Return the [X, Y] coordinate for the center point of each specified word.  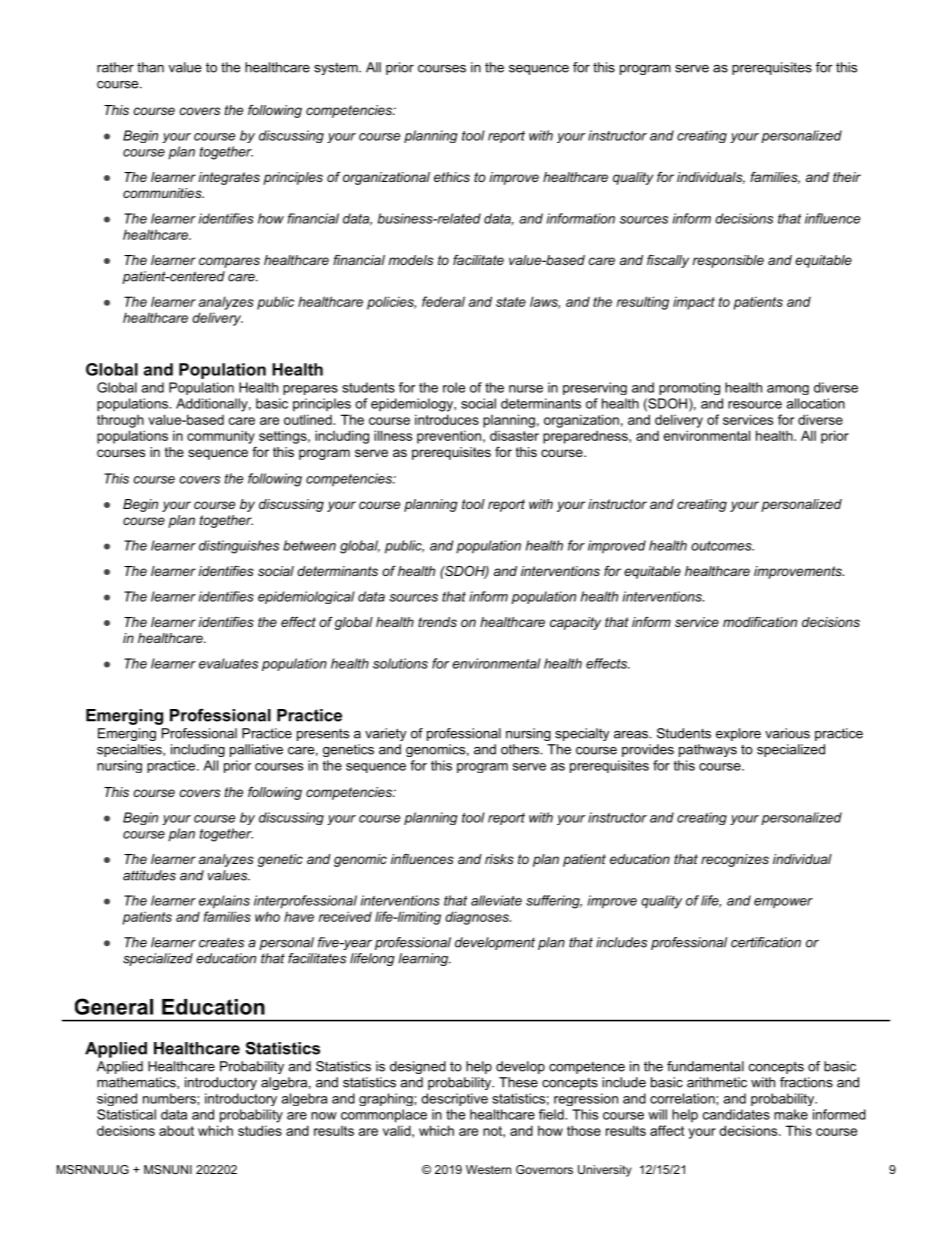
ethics [452, 177]
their [847, 177]
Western [488, 1169]
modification [760, 622]
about [176, 1130]
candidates [736, 1114]
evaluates [228, 663]
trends [437, 622]
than [150, 67]
